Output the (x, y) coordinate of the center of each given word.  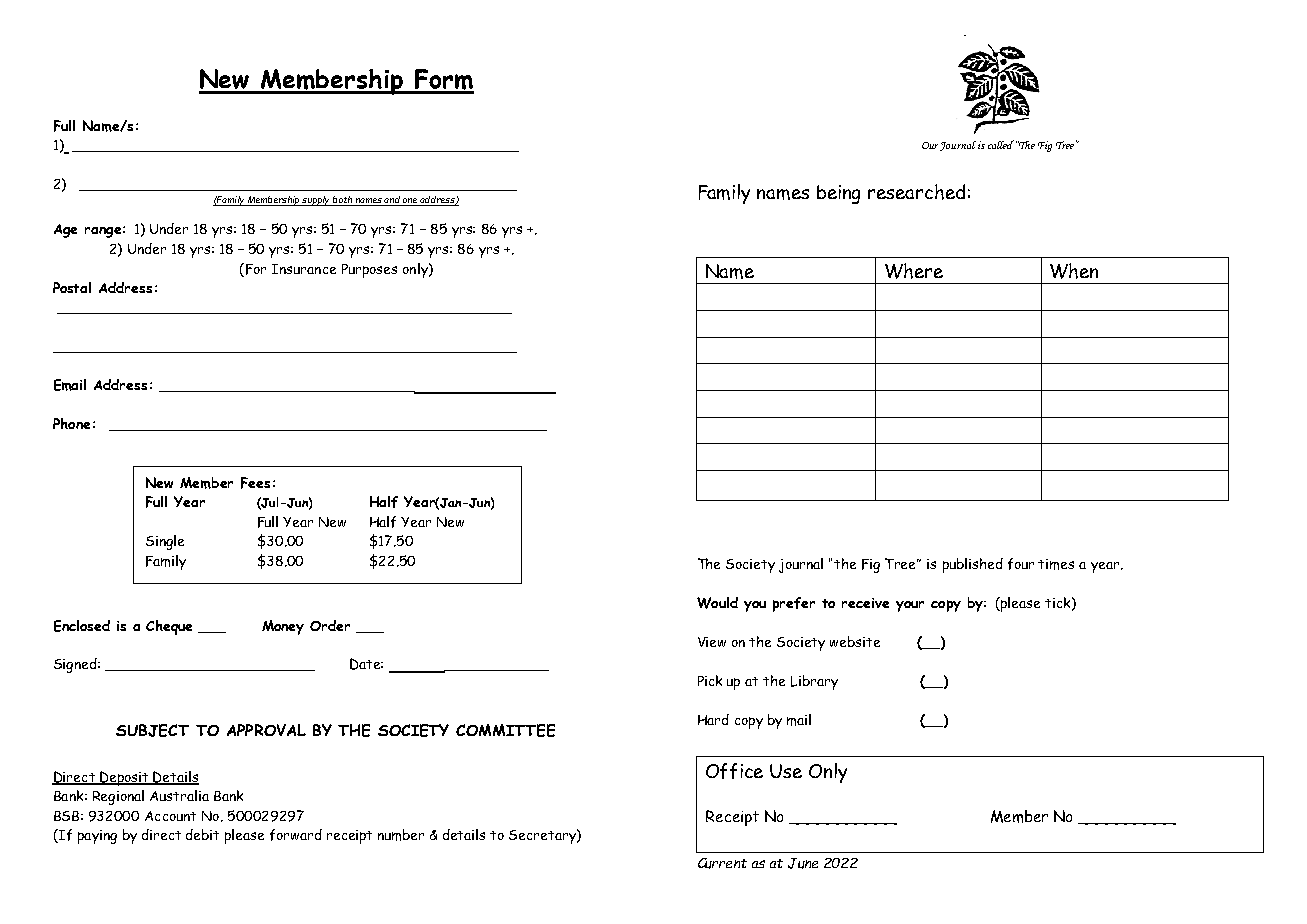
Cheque (169, 627)
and (393, 201)
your (910, 606)
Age (65, 231)
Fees (255, 483)
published (973, 565)
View (712, 642)
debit (202, 834)
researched (916, 192)
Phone (71, 423)
